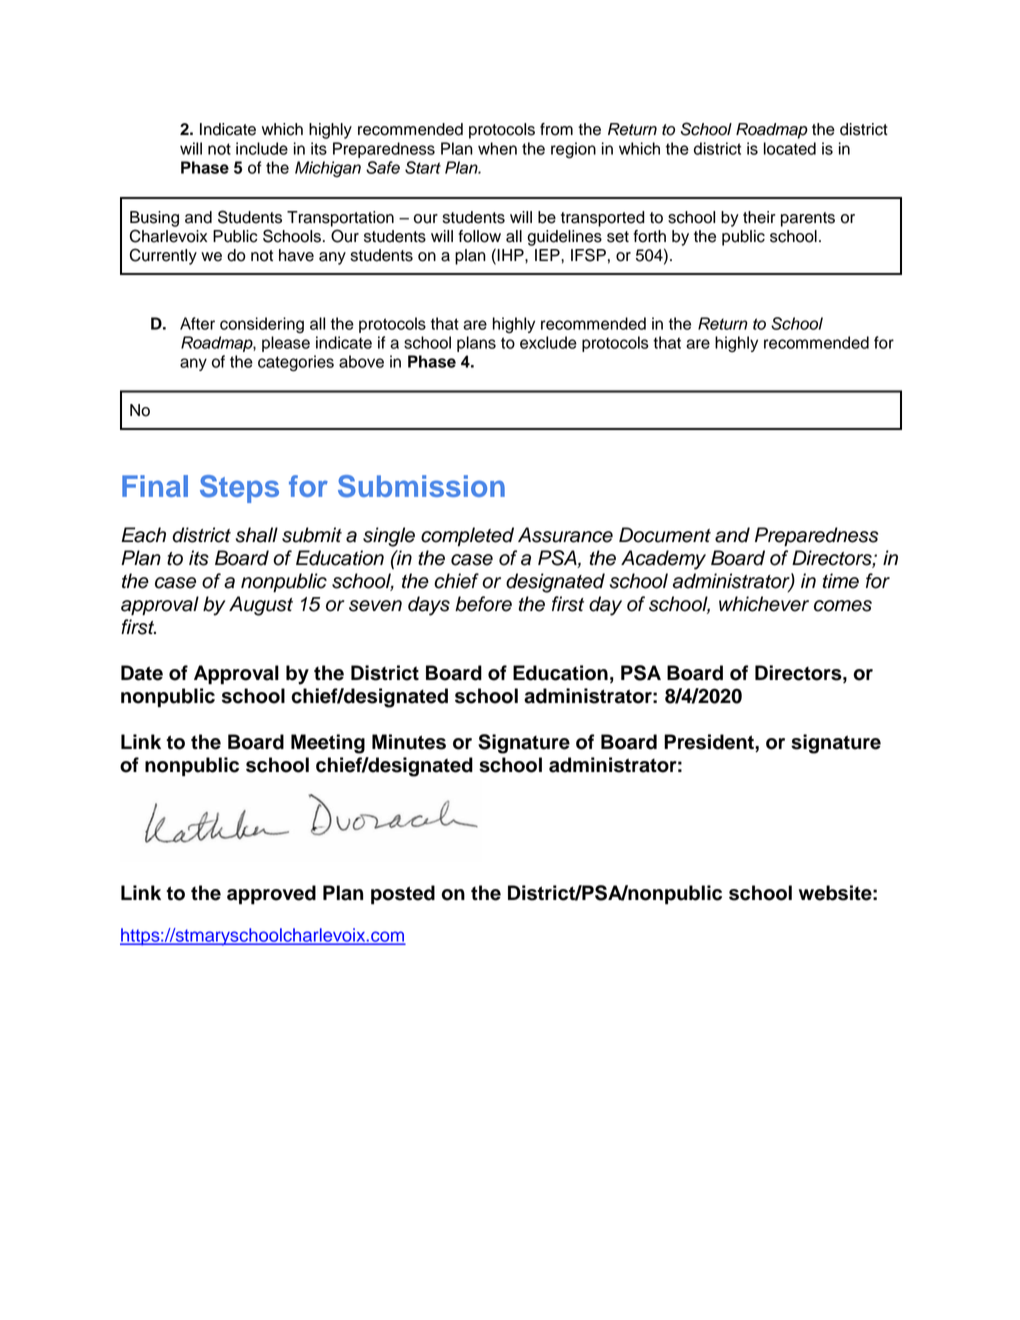 The width and height of the screenshot is (1020, 1320). Describe the element at coordinates (497, 148) in the screenshot. I see `when` at that location.
